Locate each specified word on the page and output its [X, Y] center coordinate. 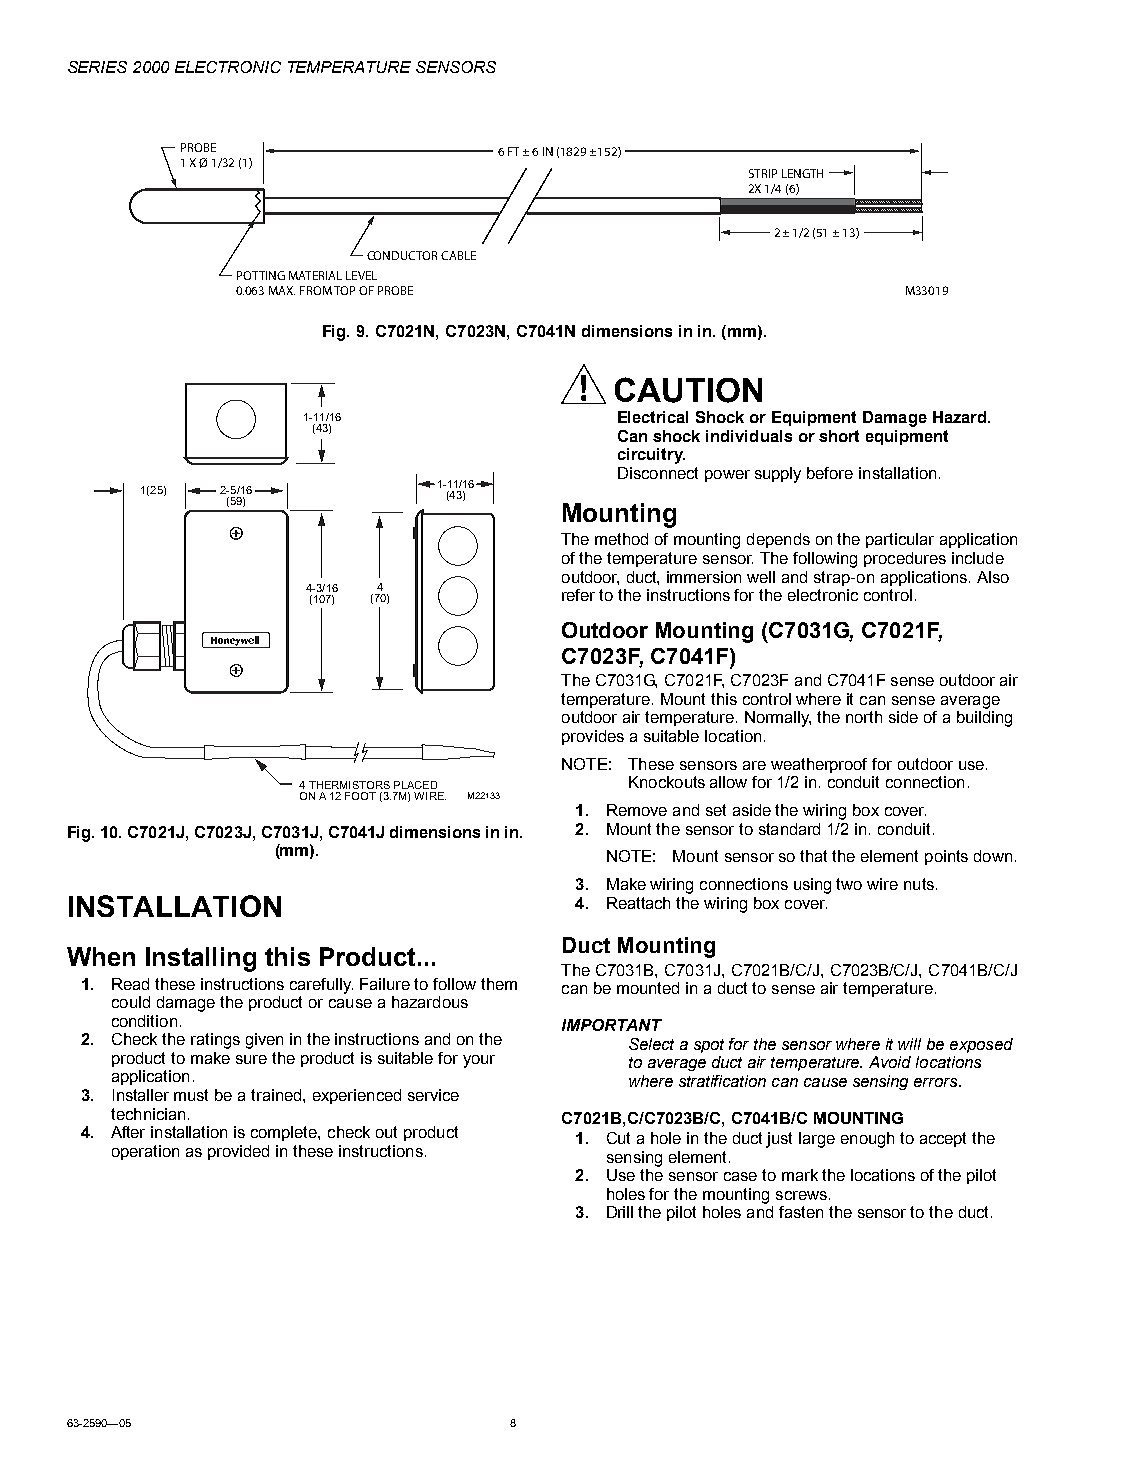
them [499, 984]
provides [593, 737]
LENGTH [802, 173]
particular [900, 540]
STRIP [763, 173]
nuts [919, 884]
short [839, 436]
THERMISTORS [349, 785]
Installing [201, 959]
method [621, 539]
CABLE [458, 255]
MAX [282, 290]
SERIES [97, 67]
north [864, 717]
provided [238, 1152]
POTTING [261, 275]
